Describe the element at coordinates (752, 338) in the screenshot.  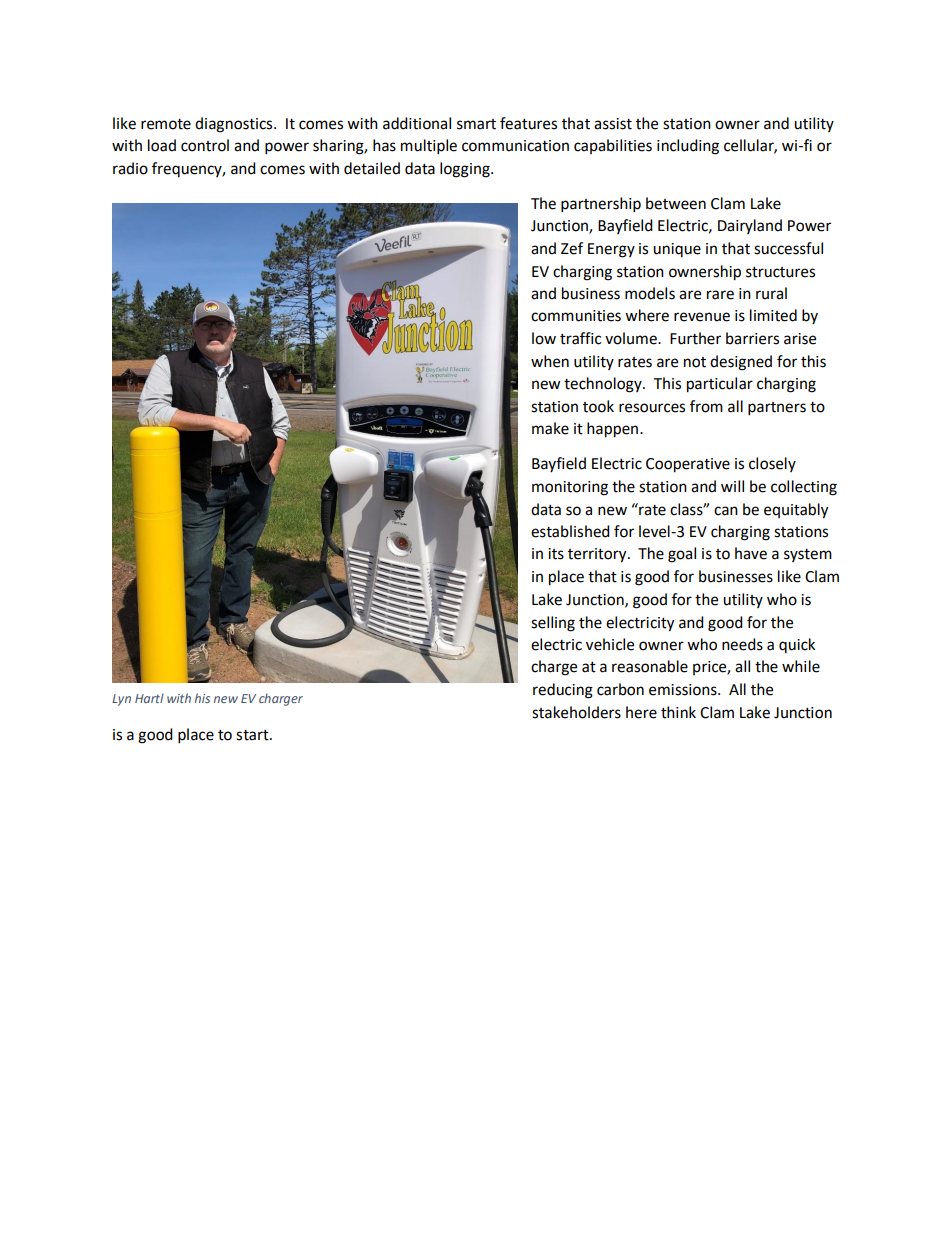
I see `barriers` at that location.
